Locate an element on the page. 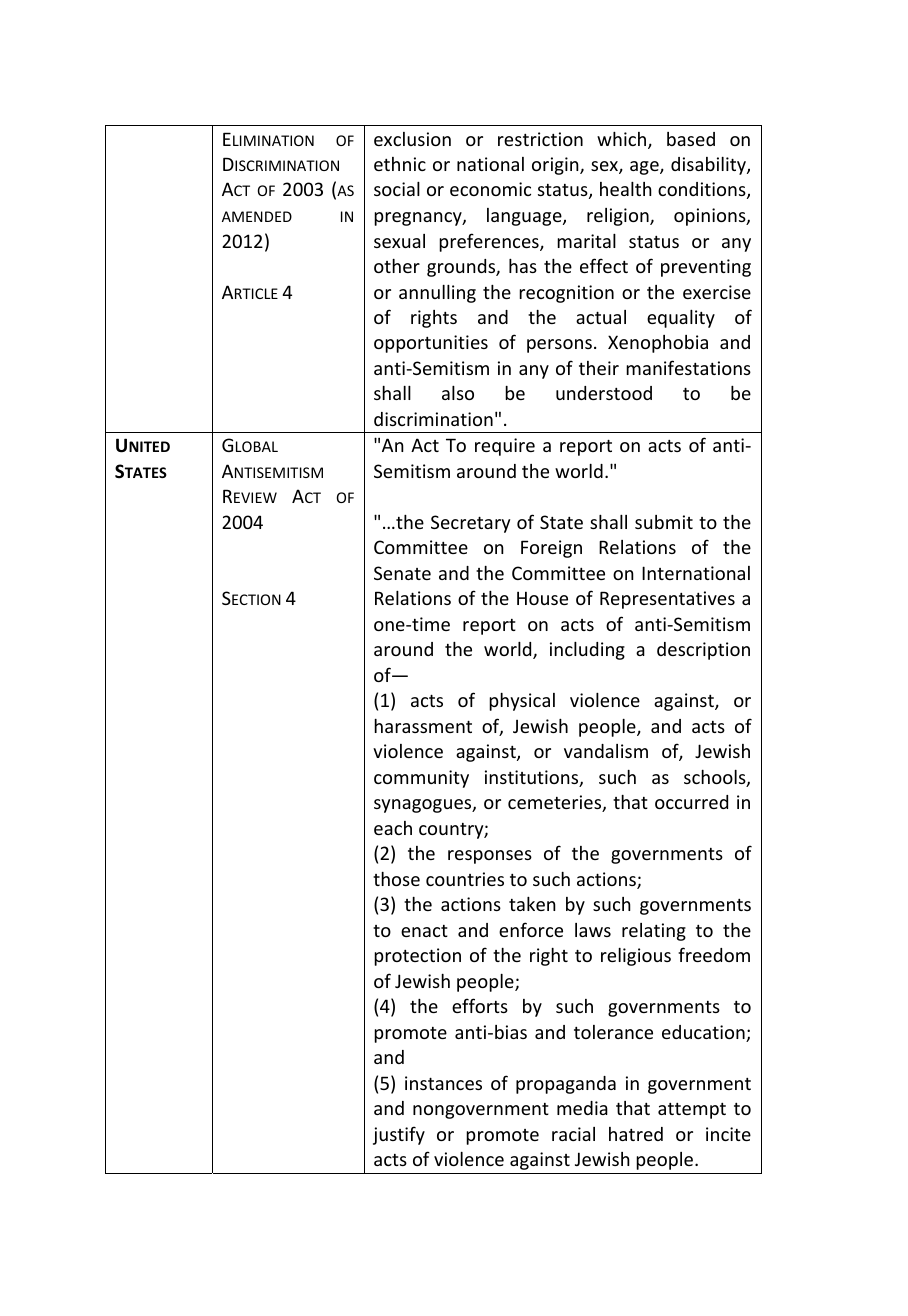 This page has width=908, height=1316. House is located at coordinates (542, 598).
